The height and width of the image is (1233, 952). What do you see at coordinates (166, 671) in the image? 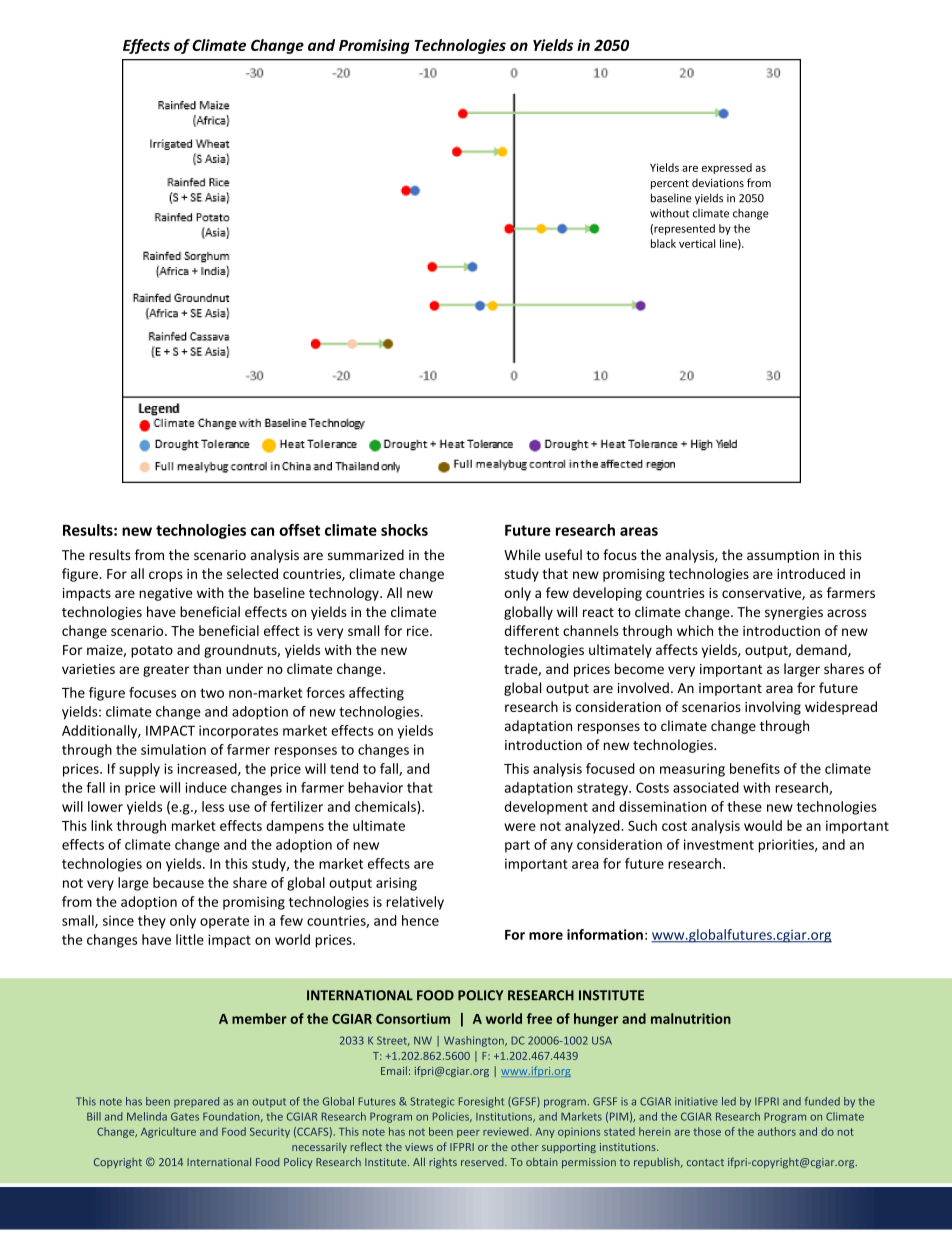
I see `greater` at bounding box center [166, 671].
